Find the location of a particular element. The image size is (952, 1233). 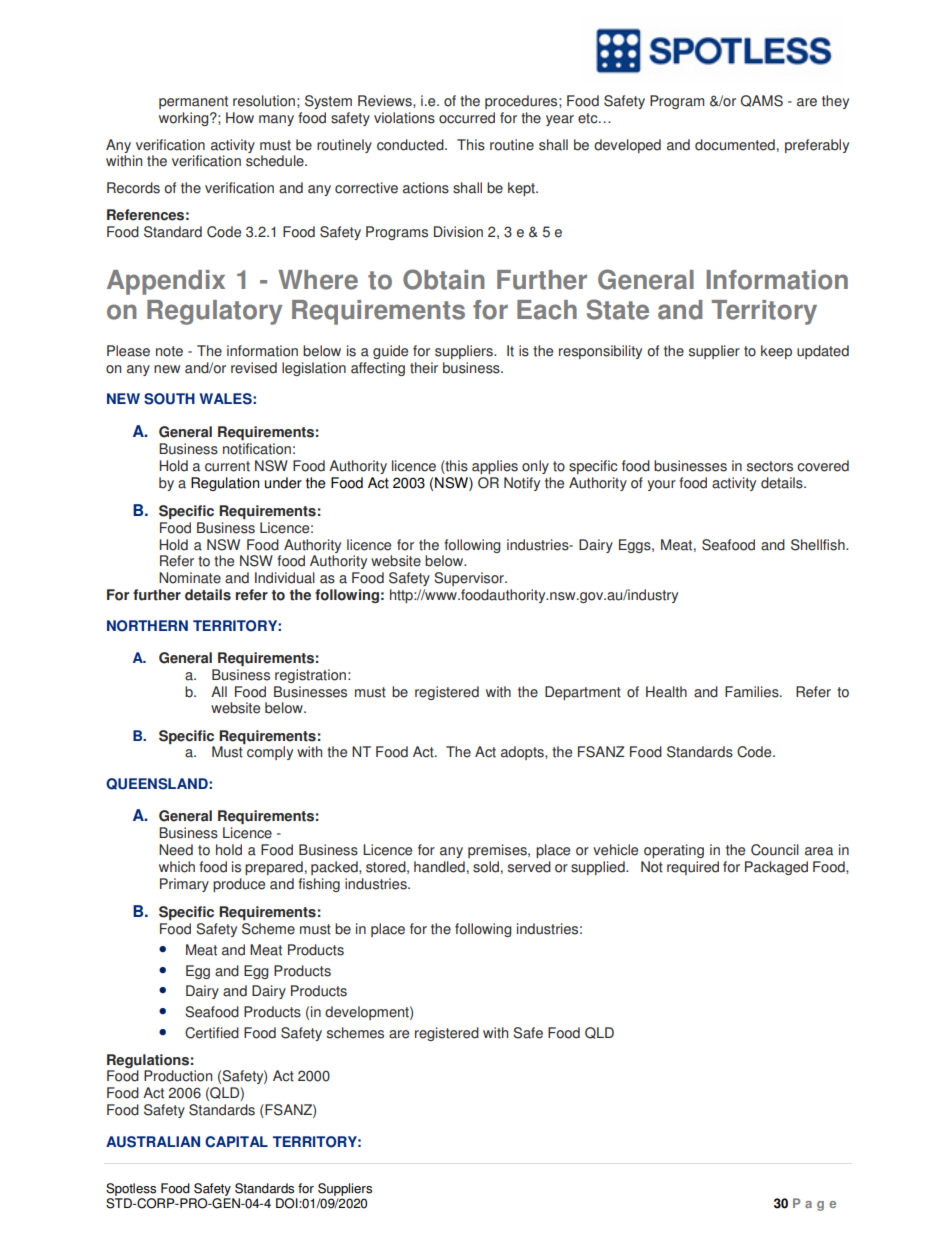

revised is located at coordinates (254, 368).
